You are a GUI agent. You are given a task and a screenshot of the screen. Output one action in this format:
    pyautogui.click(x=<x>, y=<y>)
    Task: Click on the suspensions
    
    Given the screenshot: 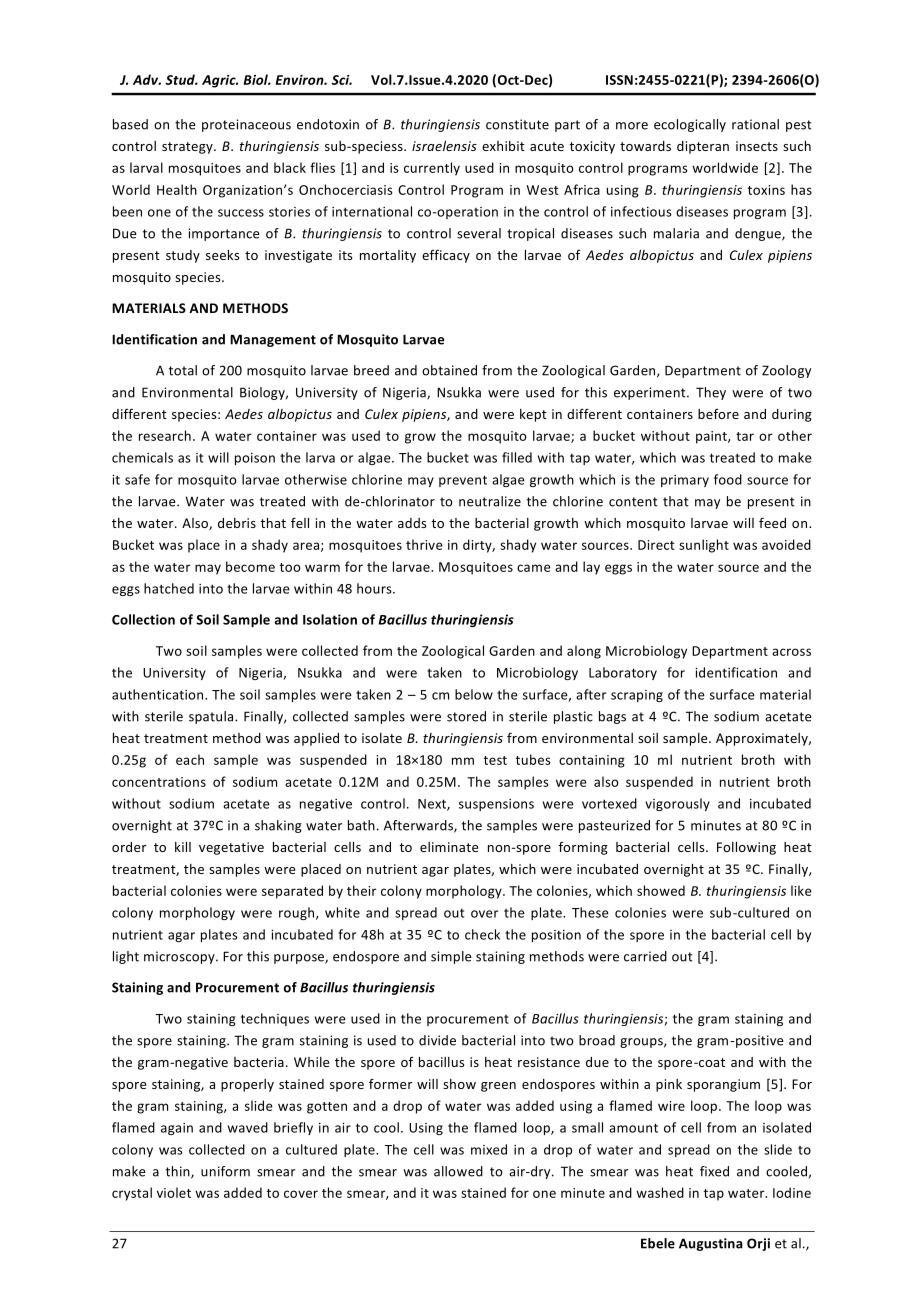 What is the action you would take?
    pyautogui.click(x=496, y=805)
